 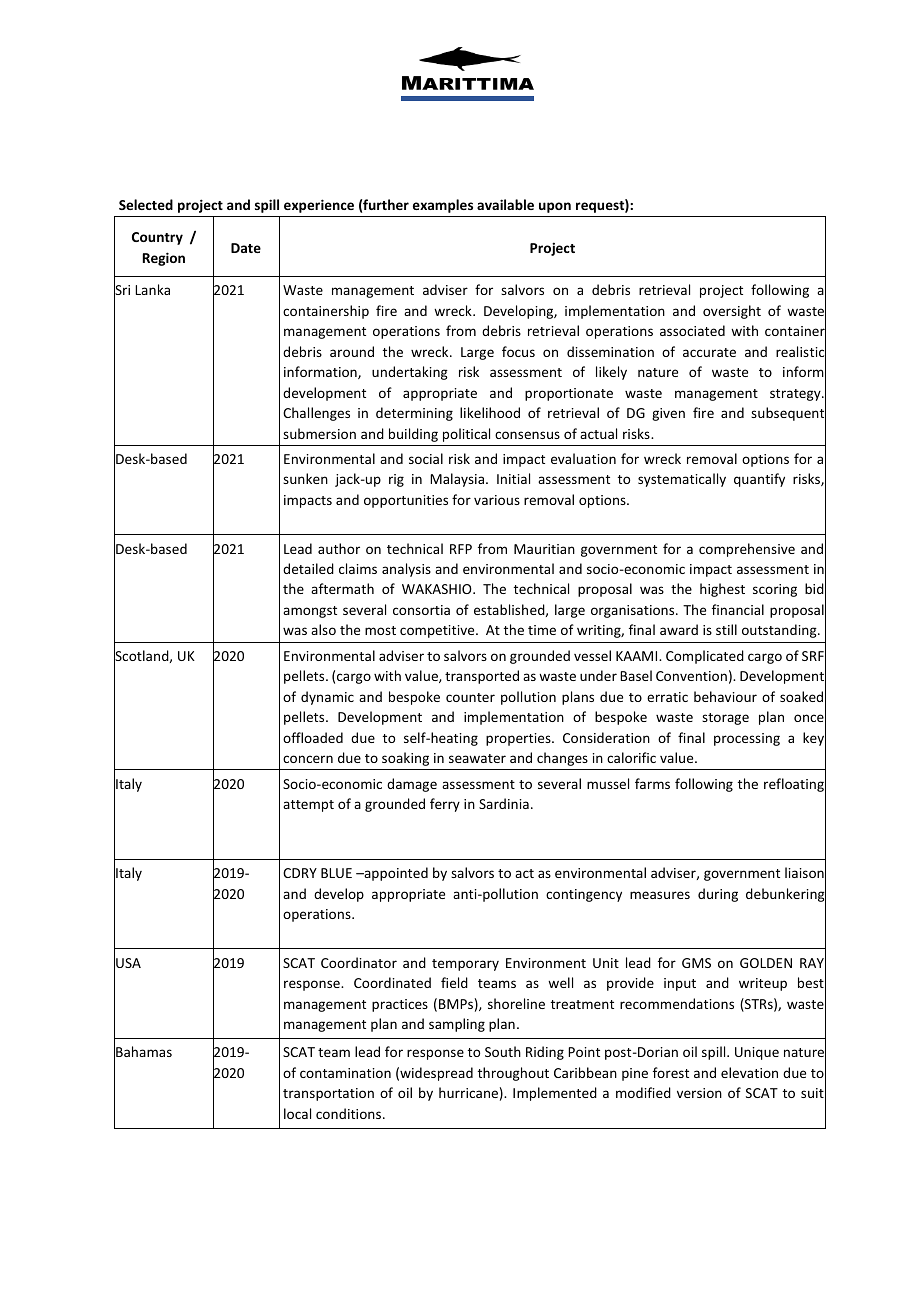 What do you see at coordinates (466, 435) in the screenshot?
I see `political` at bounding box center [466, 435].
